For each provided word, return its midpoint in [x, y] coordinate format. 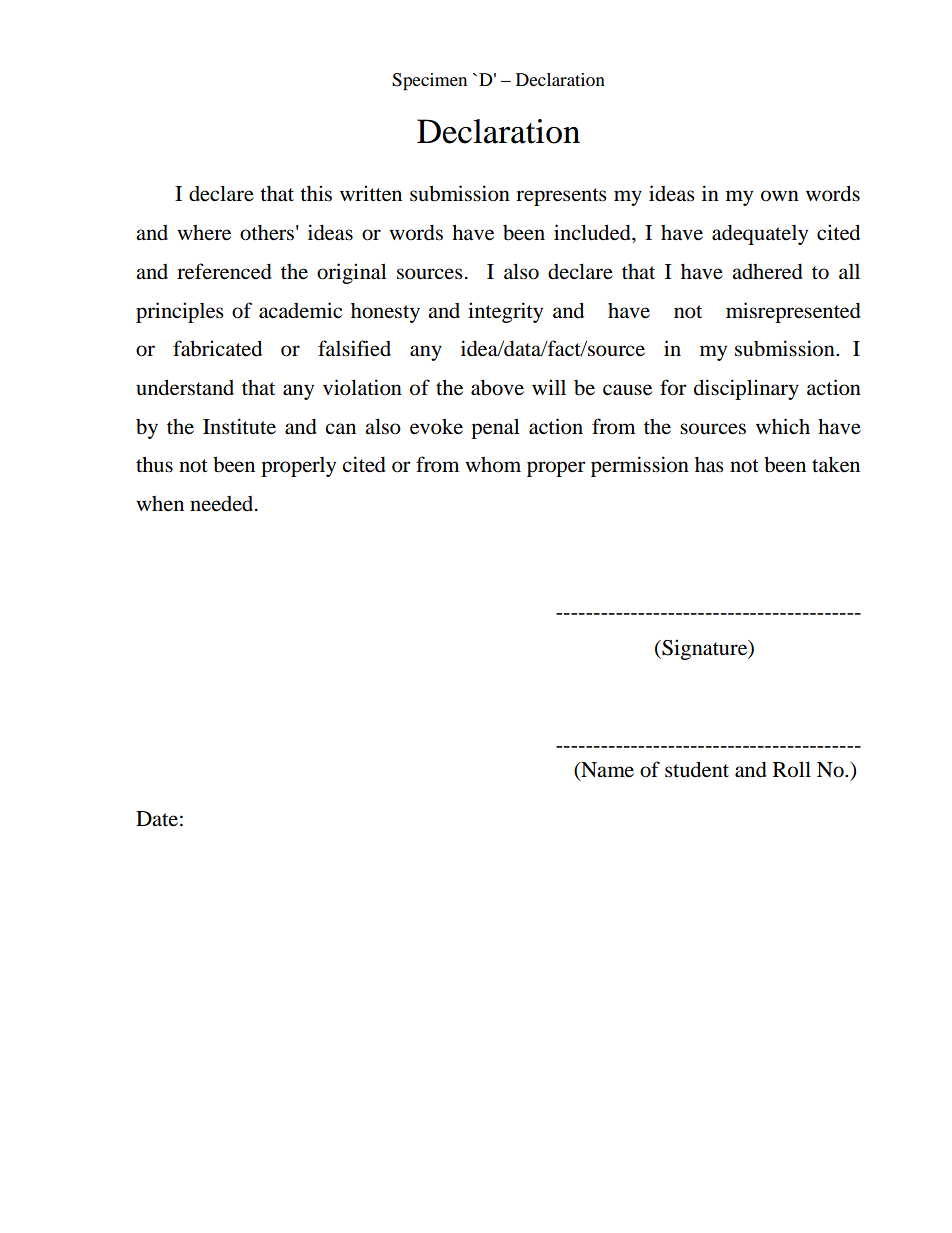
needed [223, 504]
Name [606, 771]
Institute [239, 426]
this [316, 193]
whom [493, 465]
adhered [767, 272]
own [780, 196]
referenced [224, 271]
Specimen [429, 82]
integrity [505, 312]
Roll [792, 769]
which [783, 426]
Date [157, 818]
